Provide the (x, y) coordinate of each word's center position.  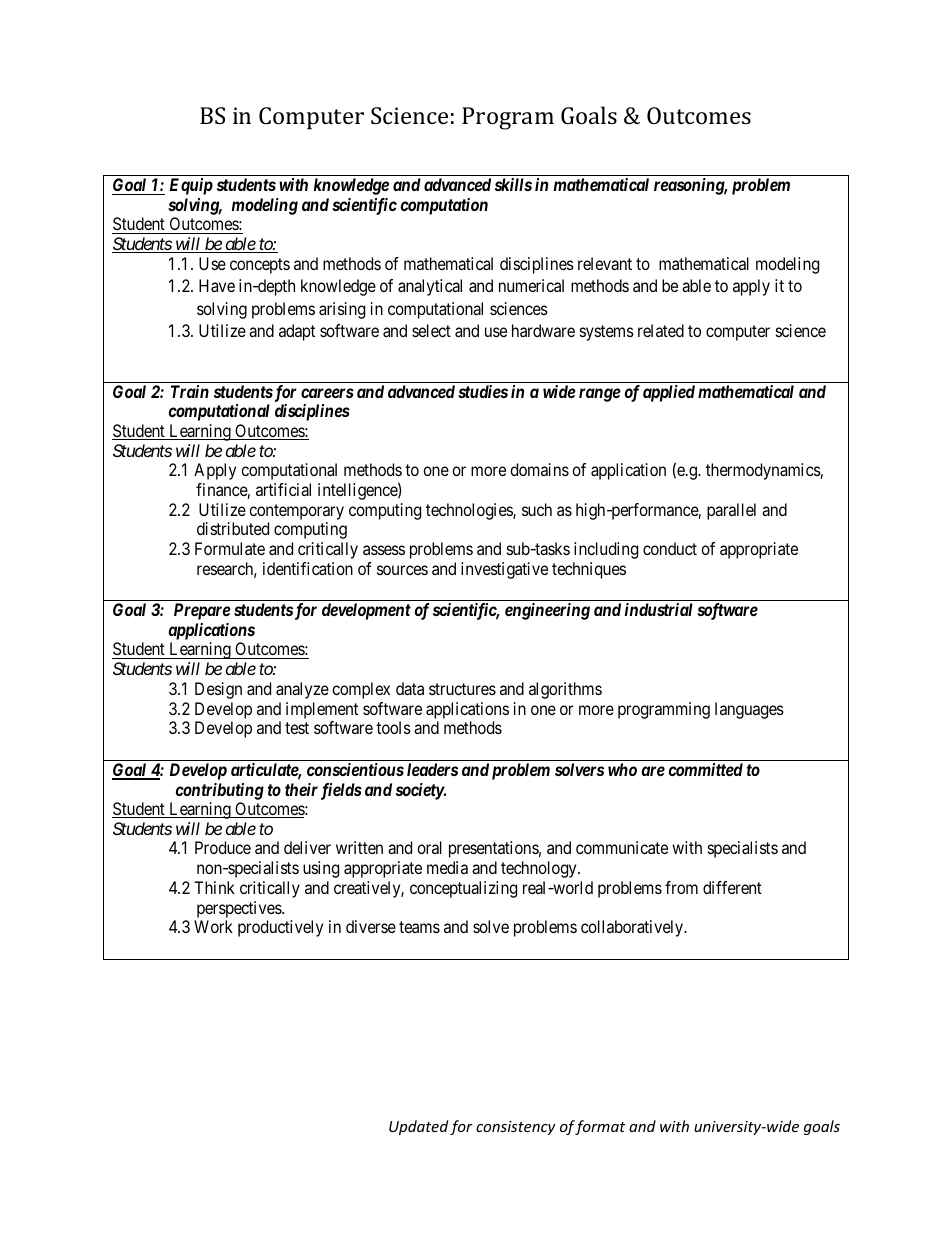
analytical (430, 287)
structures (462, 689)
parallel (731, 511)
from (681, 887)
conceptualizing (463, 889)
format (600, 1127)
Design (218, 690)
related (661, 330)
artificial (283, 489)
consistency (516, 1128)
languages (749, 710)
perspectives (240, 909)
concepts (260, 266)
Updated (418, 1127)
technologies (470, 511)
